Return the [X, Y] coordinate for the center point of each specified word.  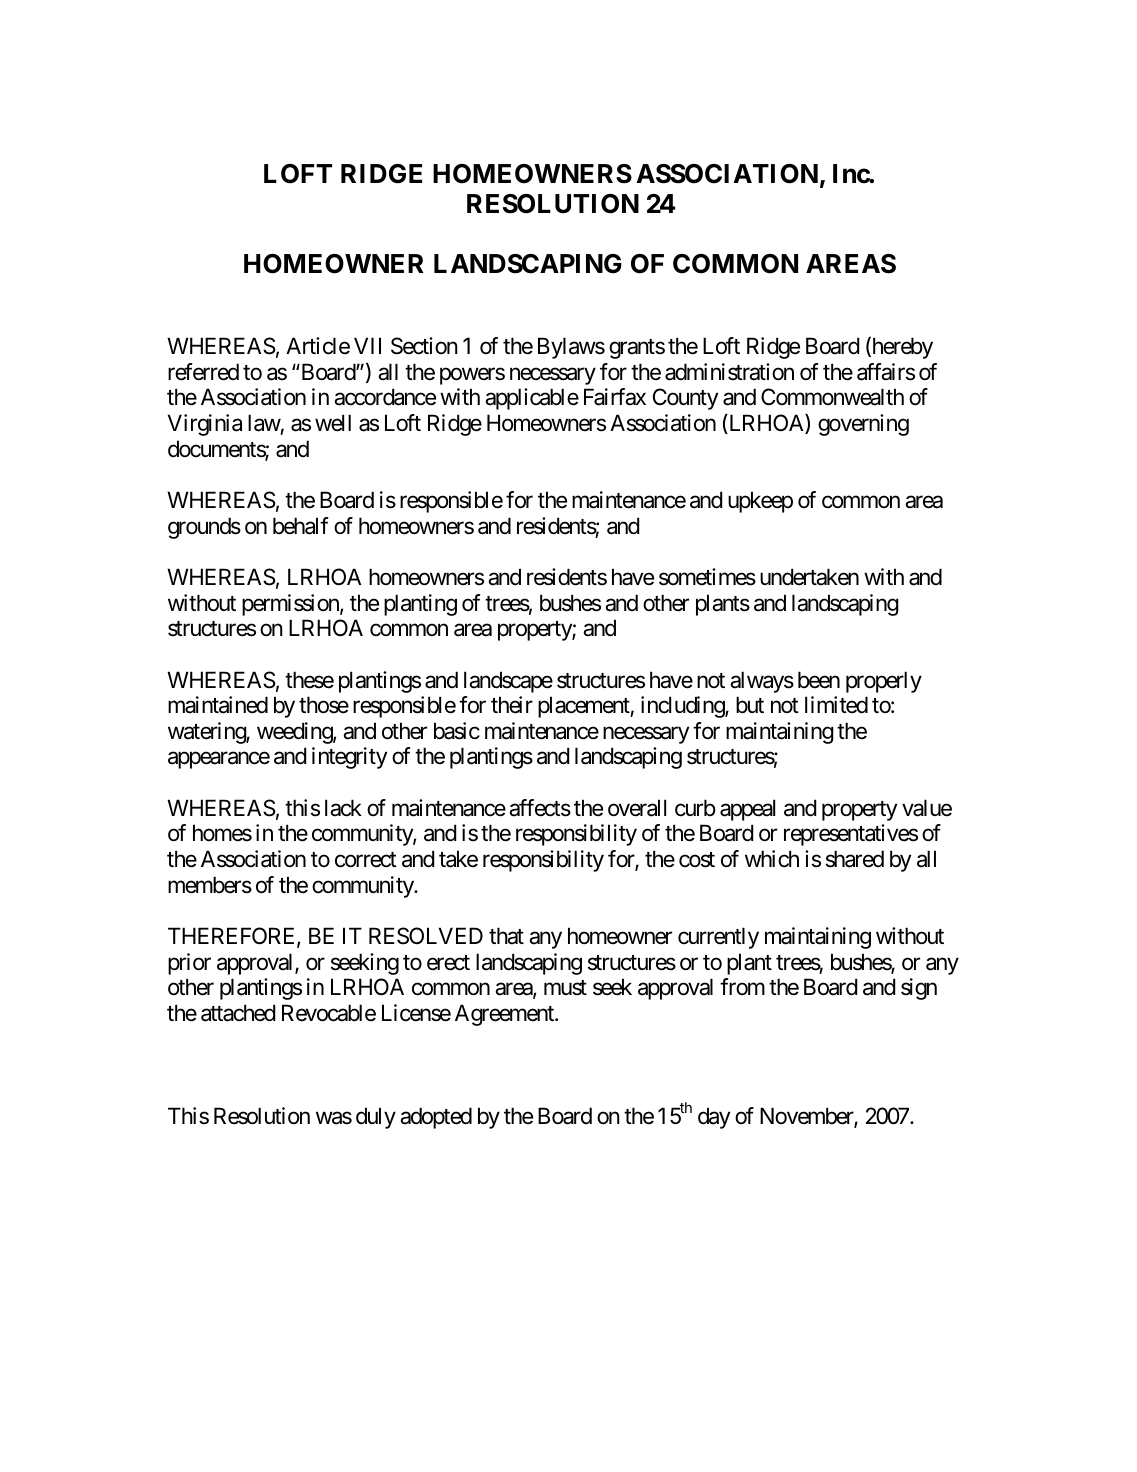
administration [729, 372]
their [512, 705]
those [324, 705]
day [714, 1118]
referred [203, 372]
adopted [436, 1118]
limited [836, 705]
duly [376, 1118]
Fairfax [615, 397]
